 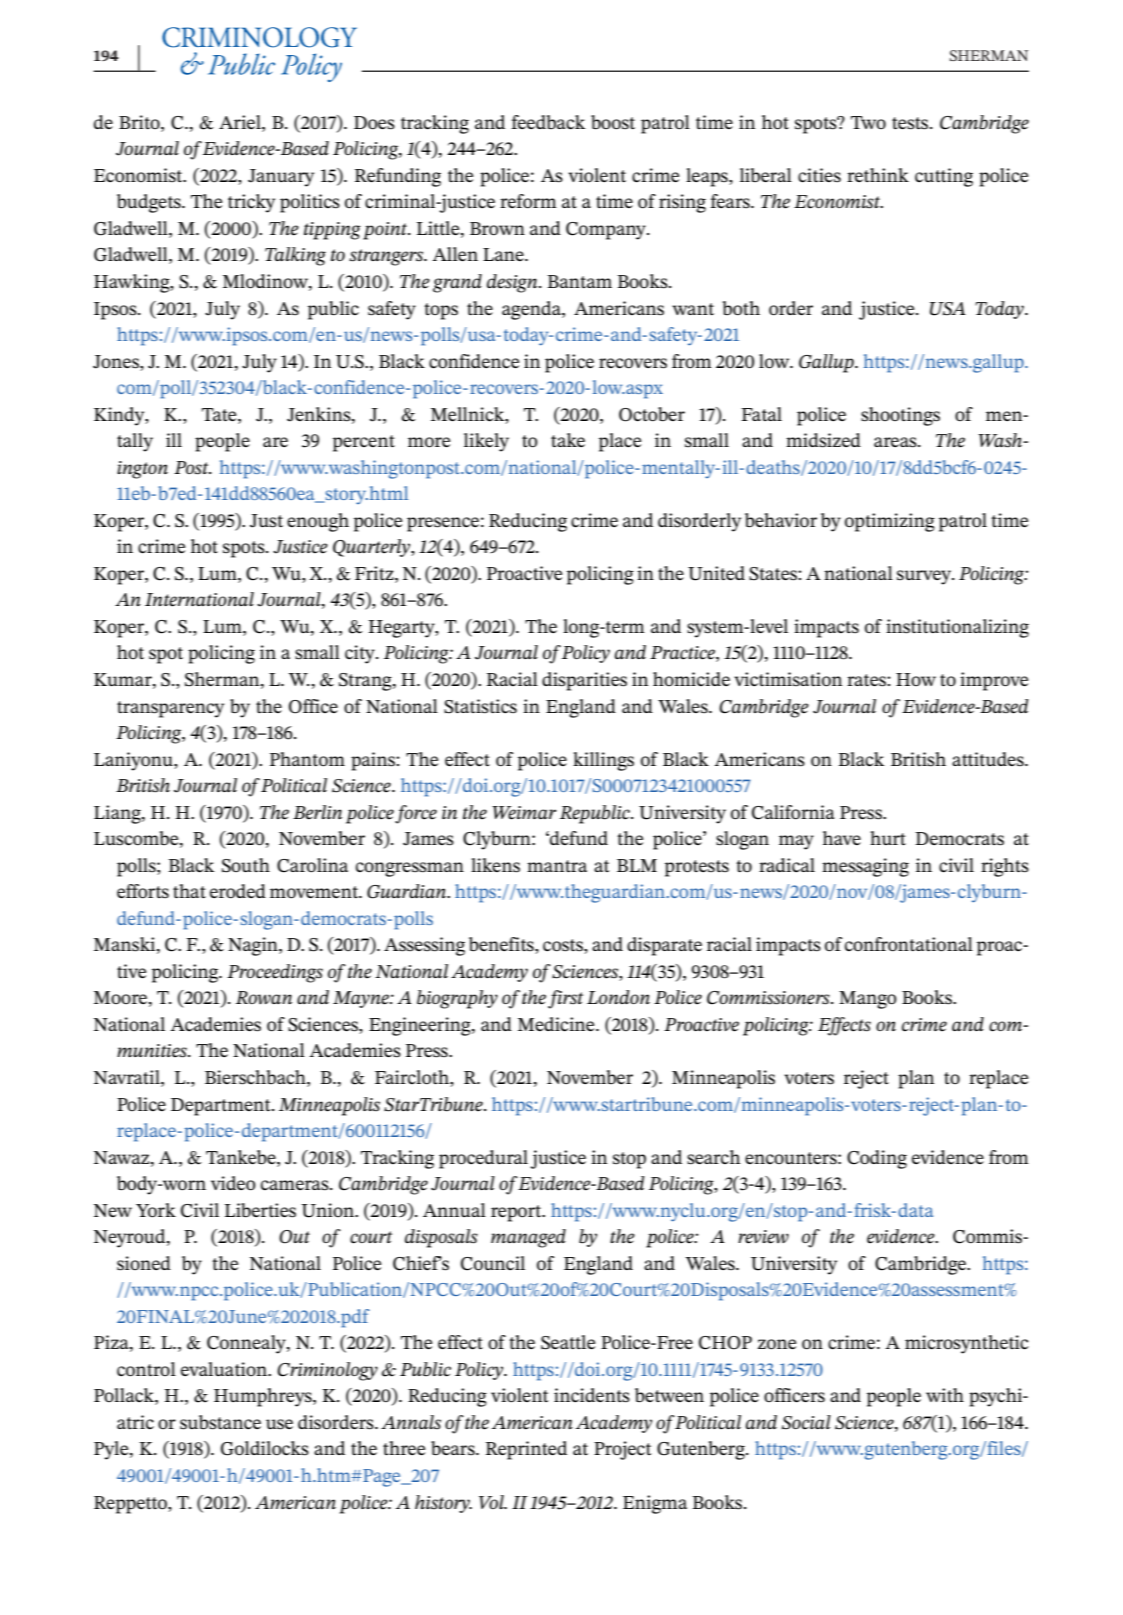 I want to click on Reprinted, so click(x=526, y=1450).
